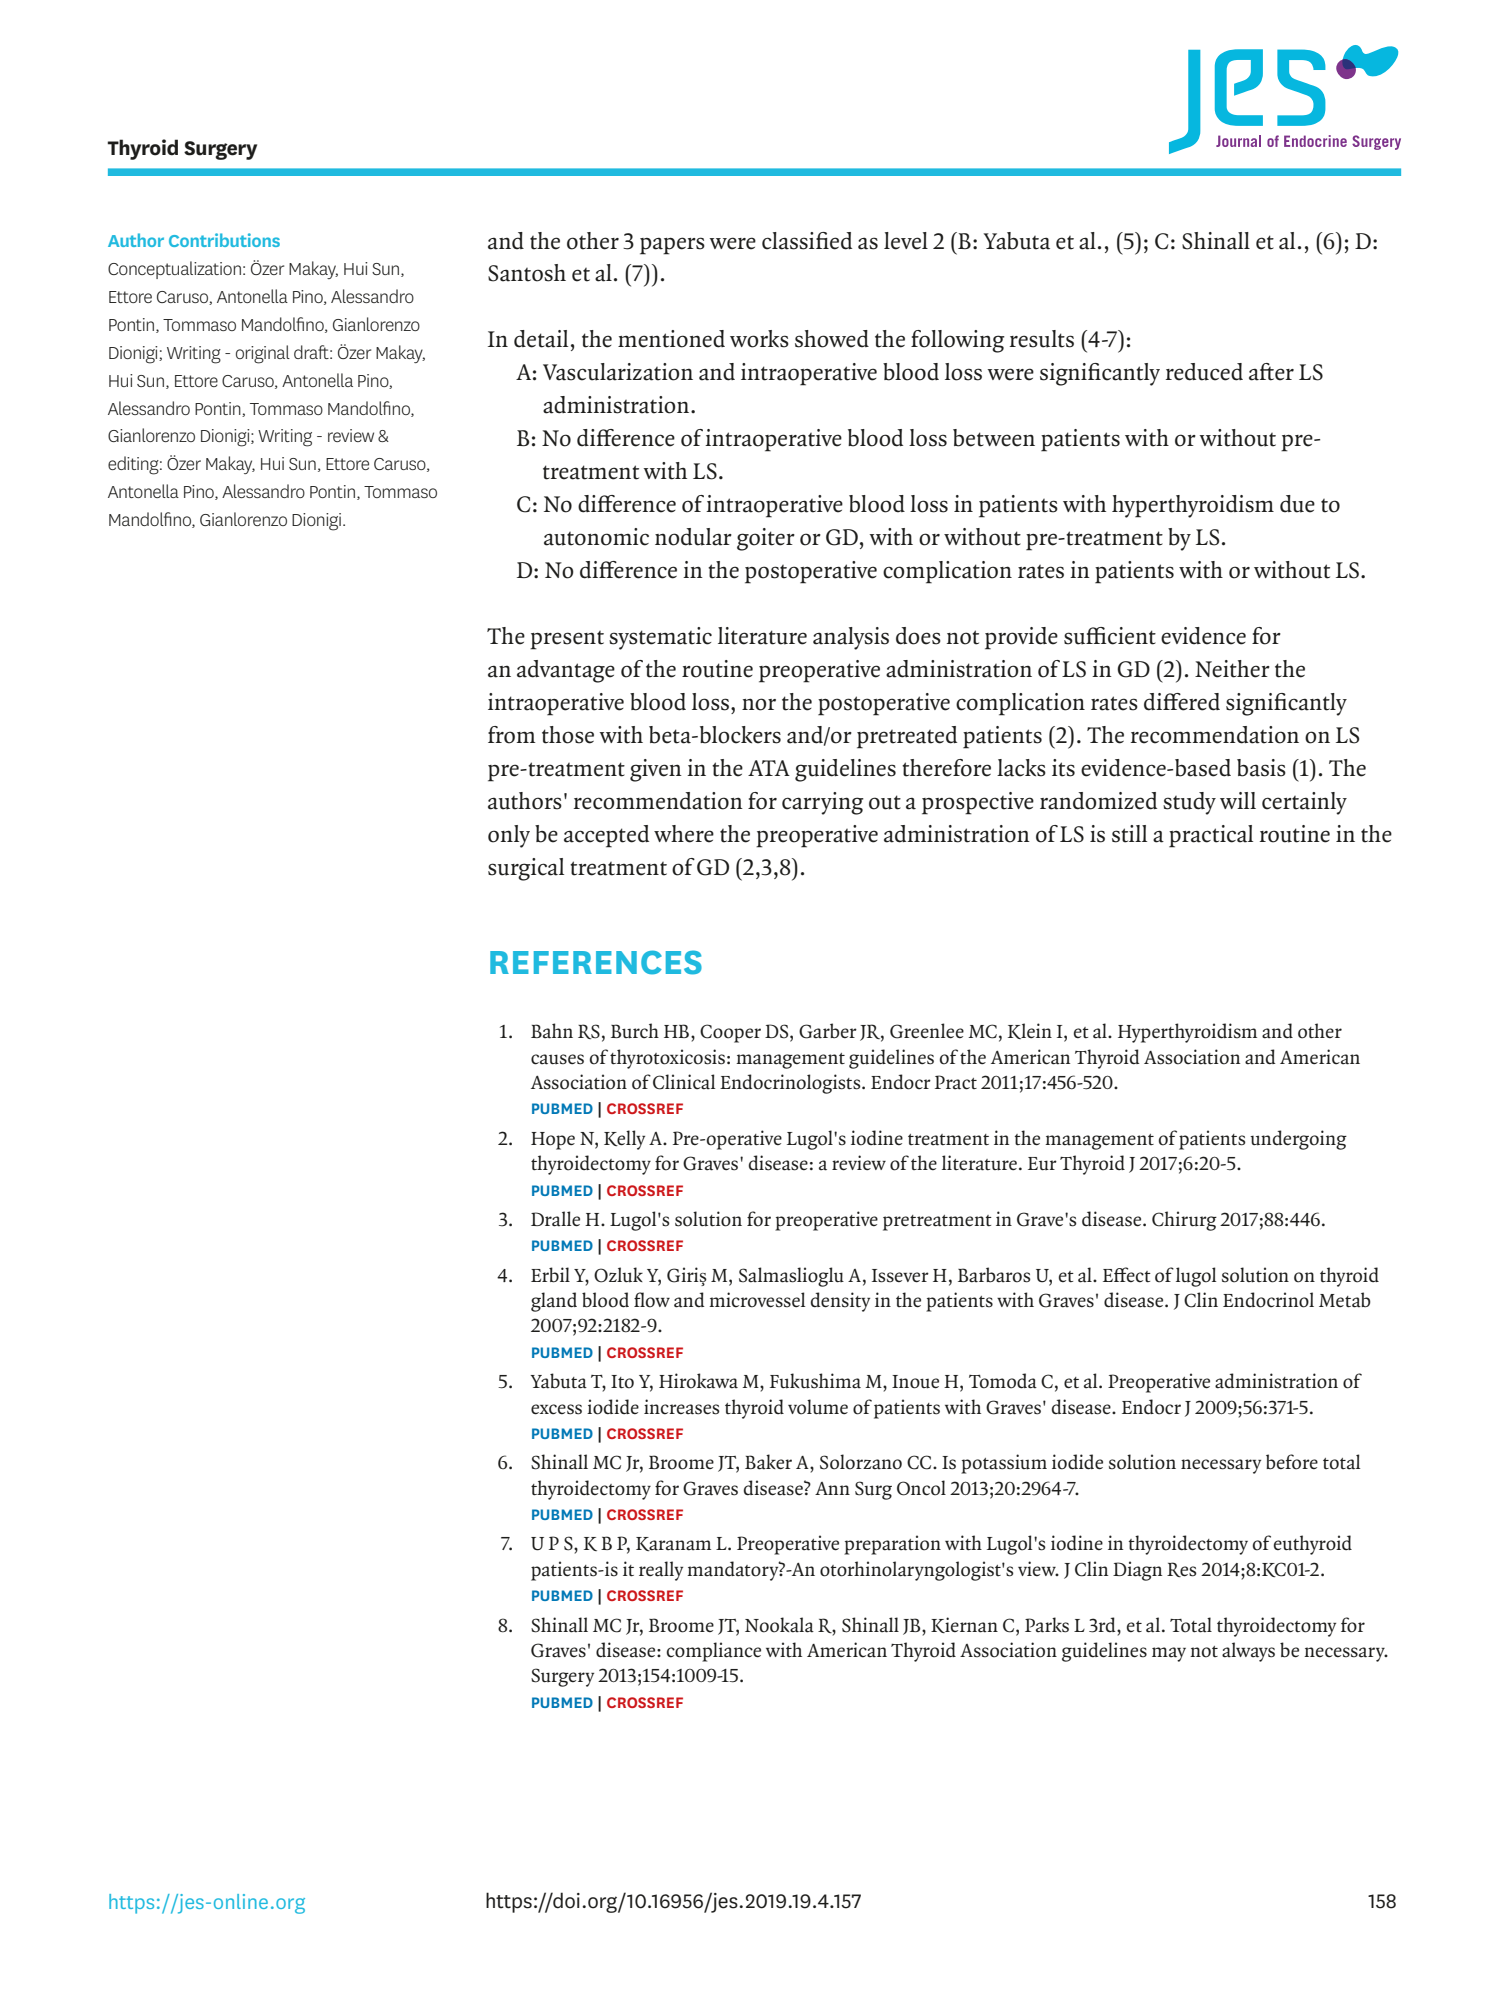 This screenshot has width=1509, height=2012. I want to click on Contributions, so click(224, 240).
